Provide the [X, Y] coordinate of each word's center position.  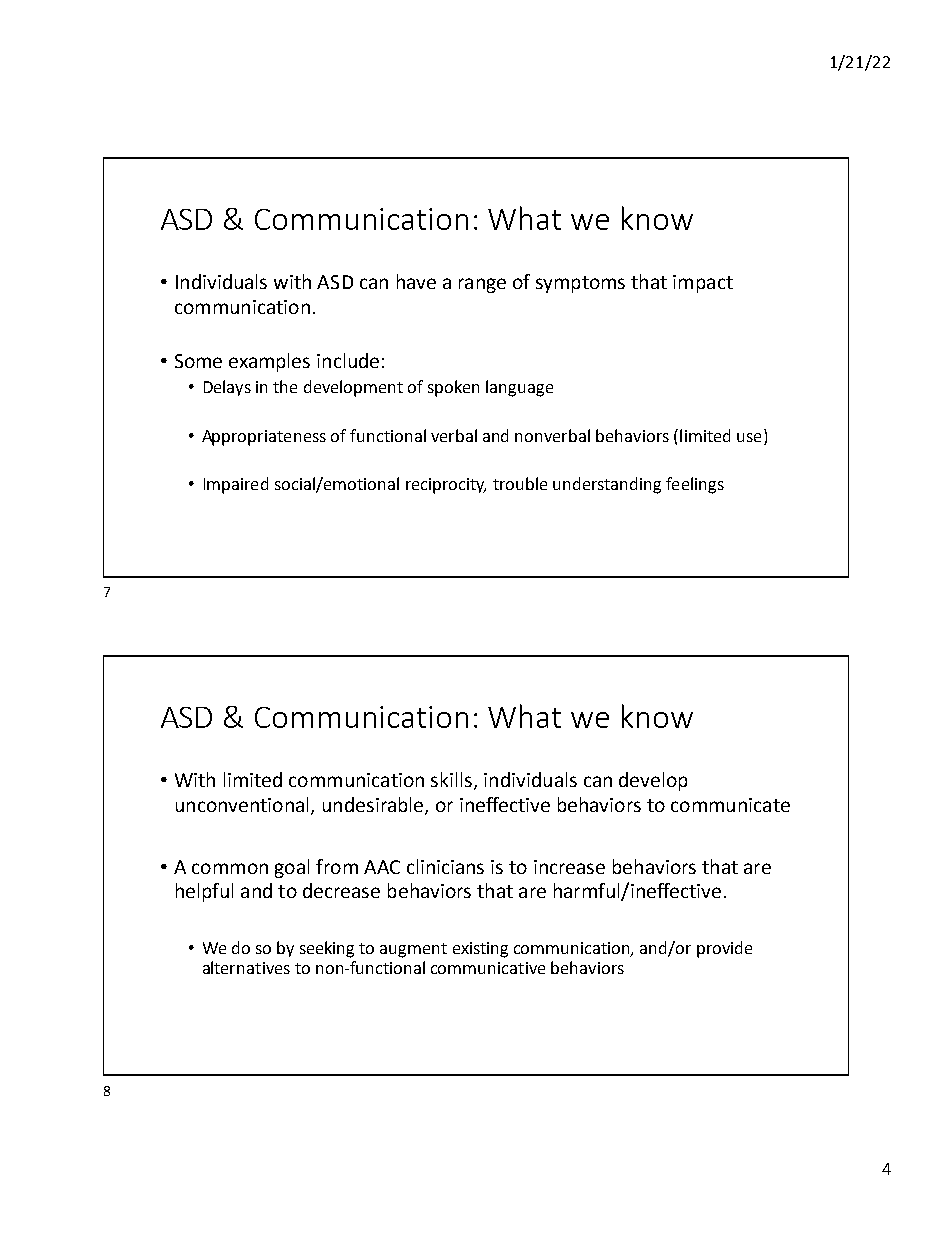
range [482, 285]
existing [480, 950]
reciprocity [446, 486]
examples [269, 362]
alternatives [246, 967]
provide [724, 949]
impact [703, 284]
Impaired [236, 485]
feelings [695, 485]
